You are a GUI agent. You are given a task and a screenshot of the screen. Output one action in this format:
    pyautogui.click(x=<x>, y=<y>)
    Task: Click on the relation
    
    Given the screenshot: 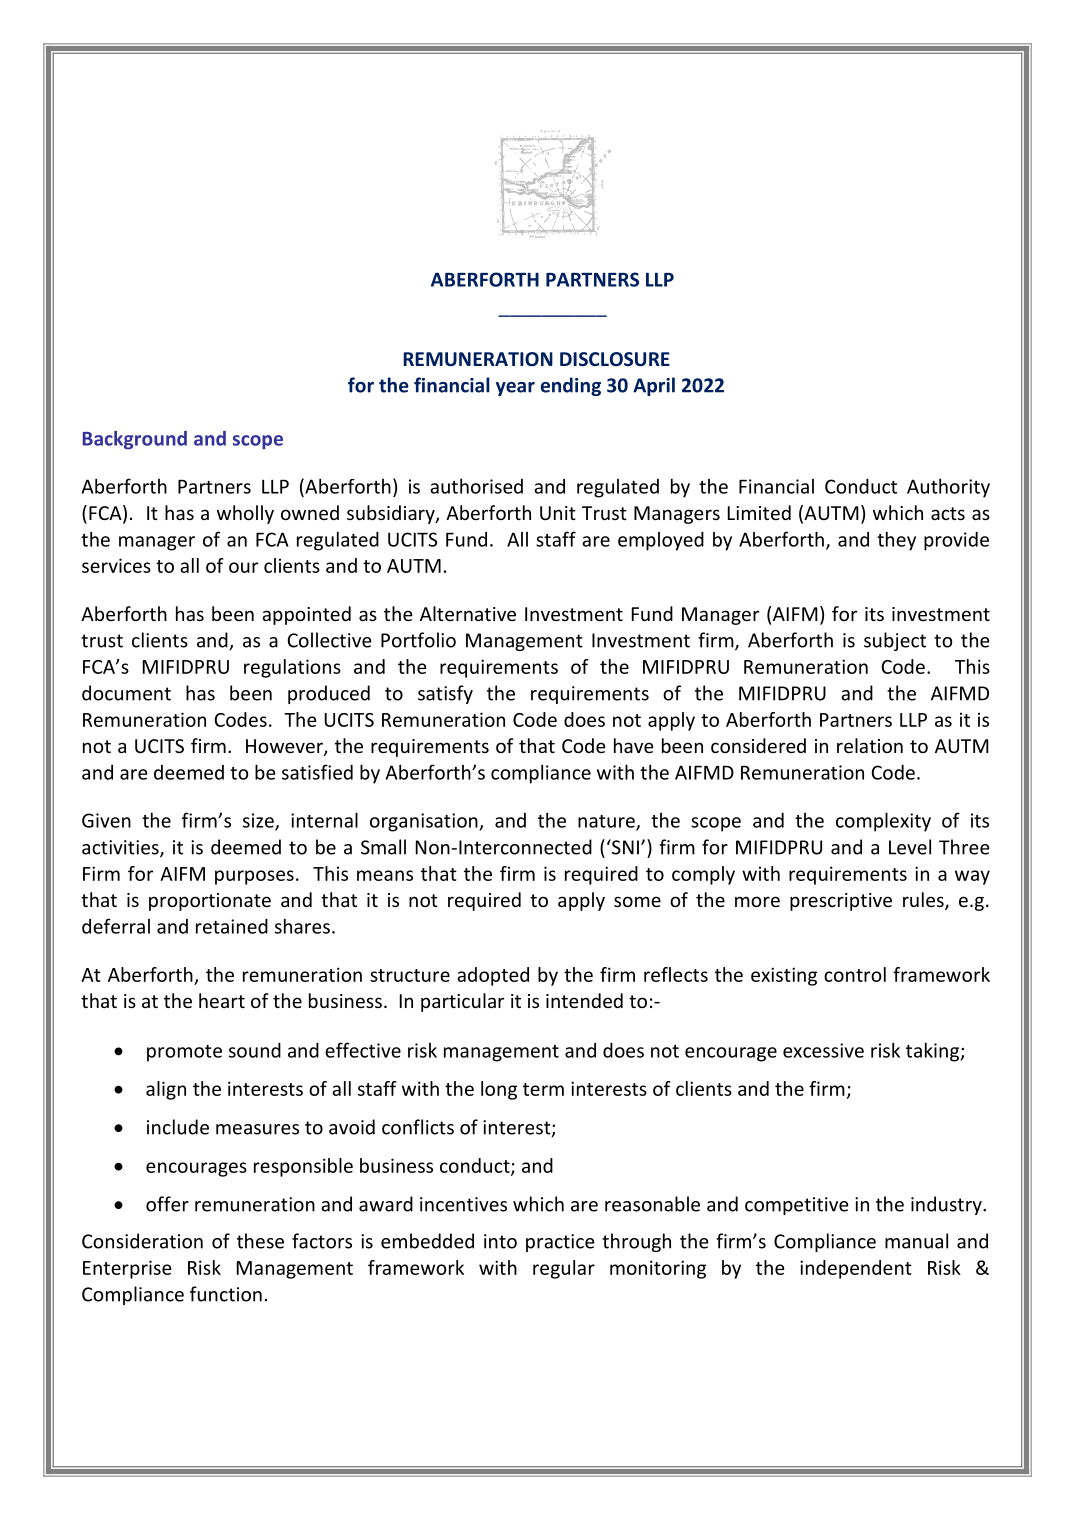 What is the action you would take?
    pyautogui.click(x=870, y=745)
